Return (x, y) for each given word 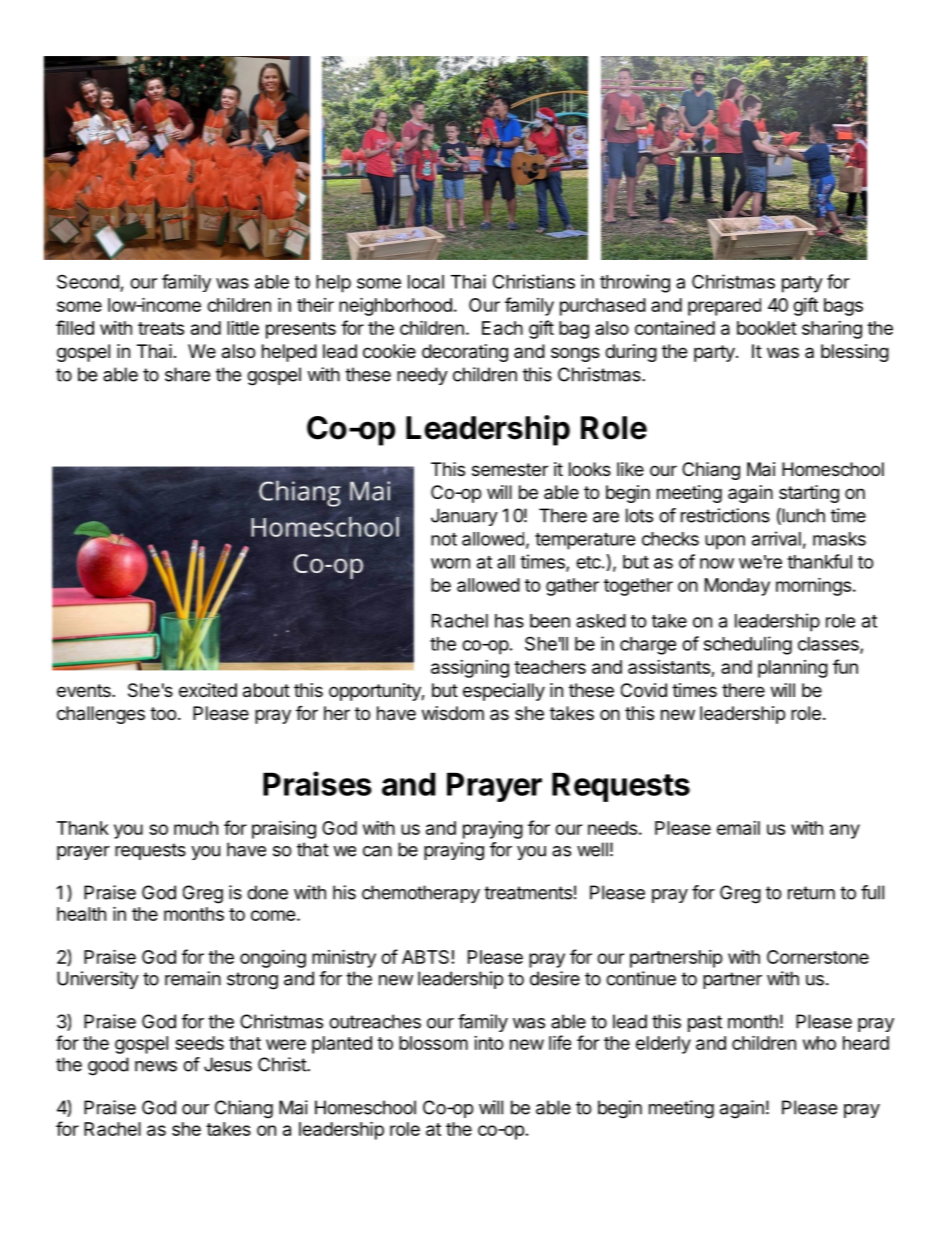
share (187, 374)
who (819, 1043)
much (196, 828)
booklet (767, 328)
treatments (528, 893)
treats (161, 328)
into (489, 1043)
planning (793, 669)
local (426, 282)
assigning (470, 669)
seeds (199, 1043)
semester (510, 469)
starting (809, 494)
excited (208, 690)
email (738, 828)
